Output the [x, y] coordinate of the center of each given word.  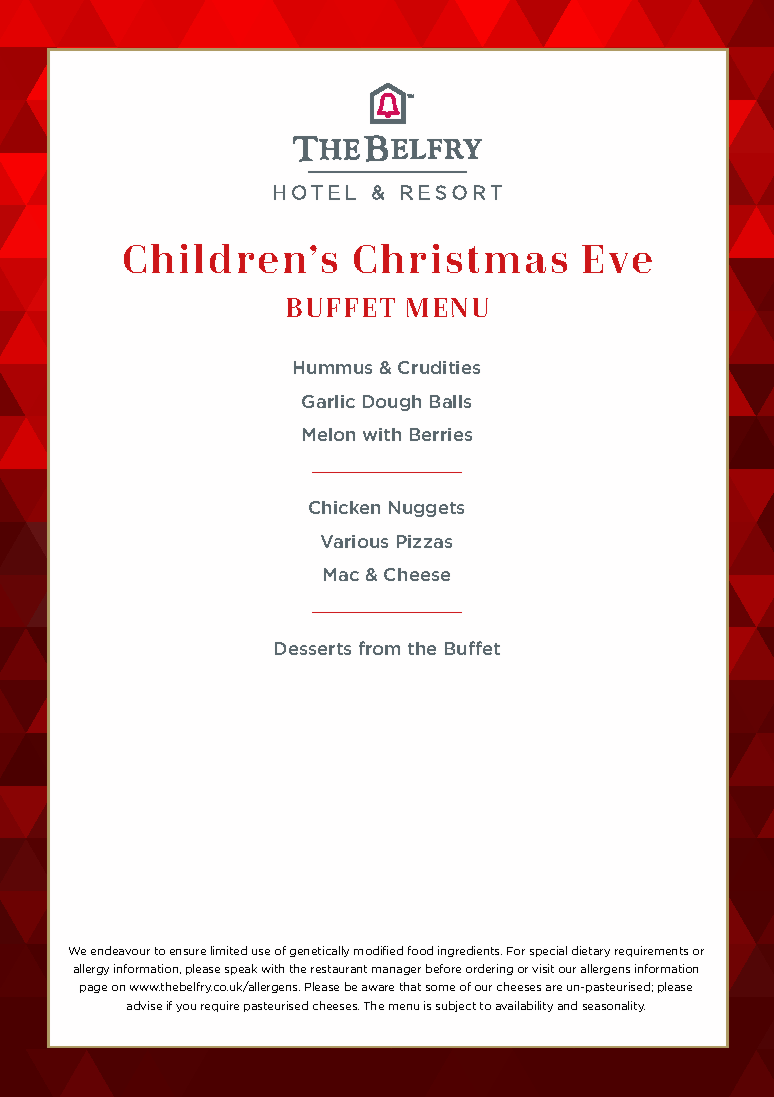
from [379, 648]
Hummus [333, 367]
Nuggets [426, 509]
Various [354, 541]
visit [543, 968]
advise [144, 1005]
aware [378, 988]
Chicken [344, 507]
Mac [341, 574]
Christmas [460, 258]
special [548, 951]
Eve [617, 259]
